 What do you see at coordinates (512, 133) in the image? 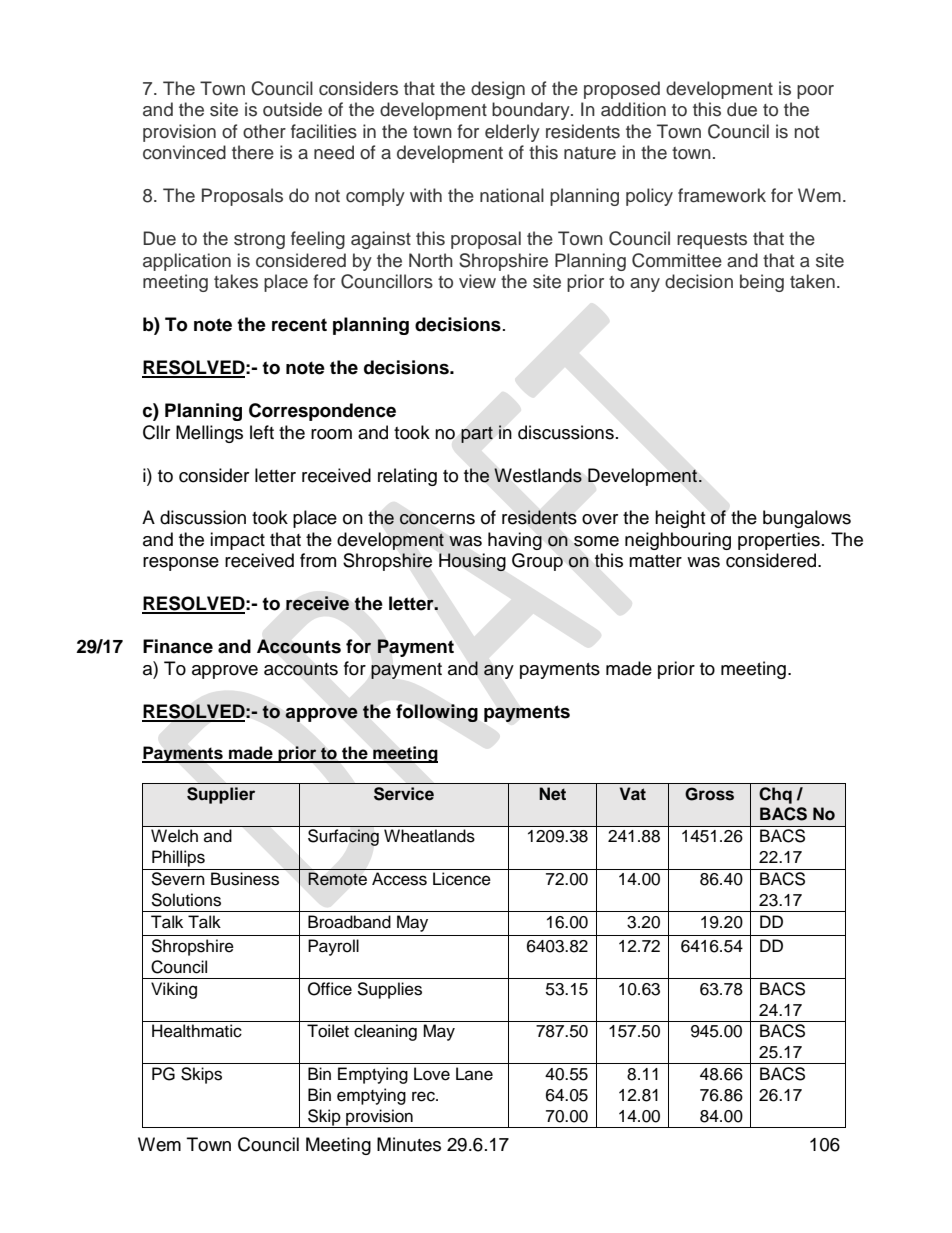
I see `elderly` at bounding box center [512, 133].
